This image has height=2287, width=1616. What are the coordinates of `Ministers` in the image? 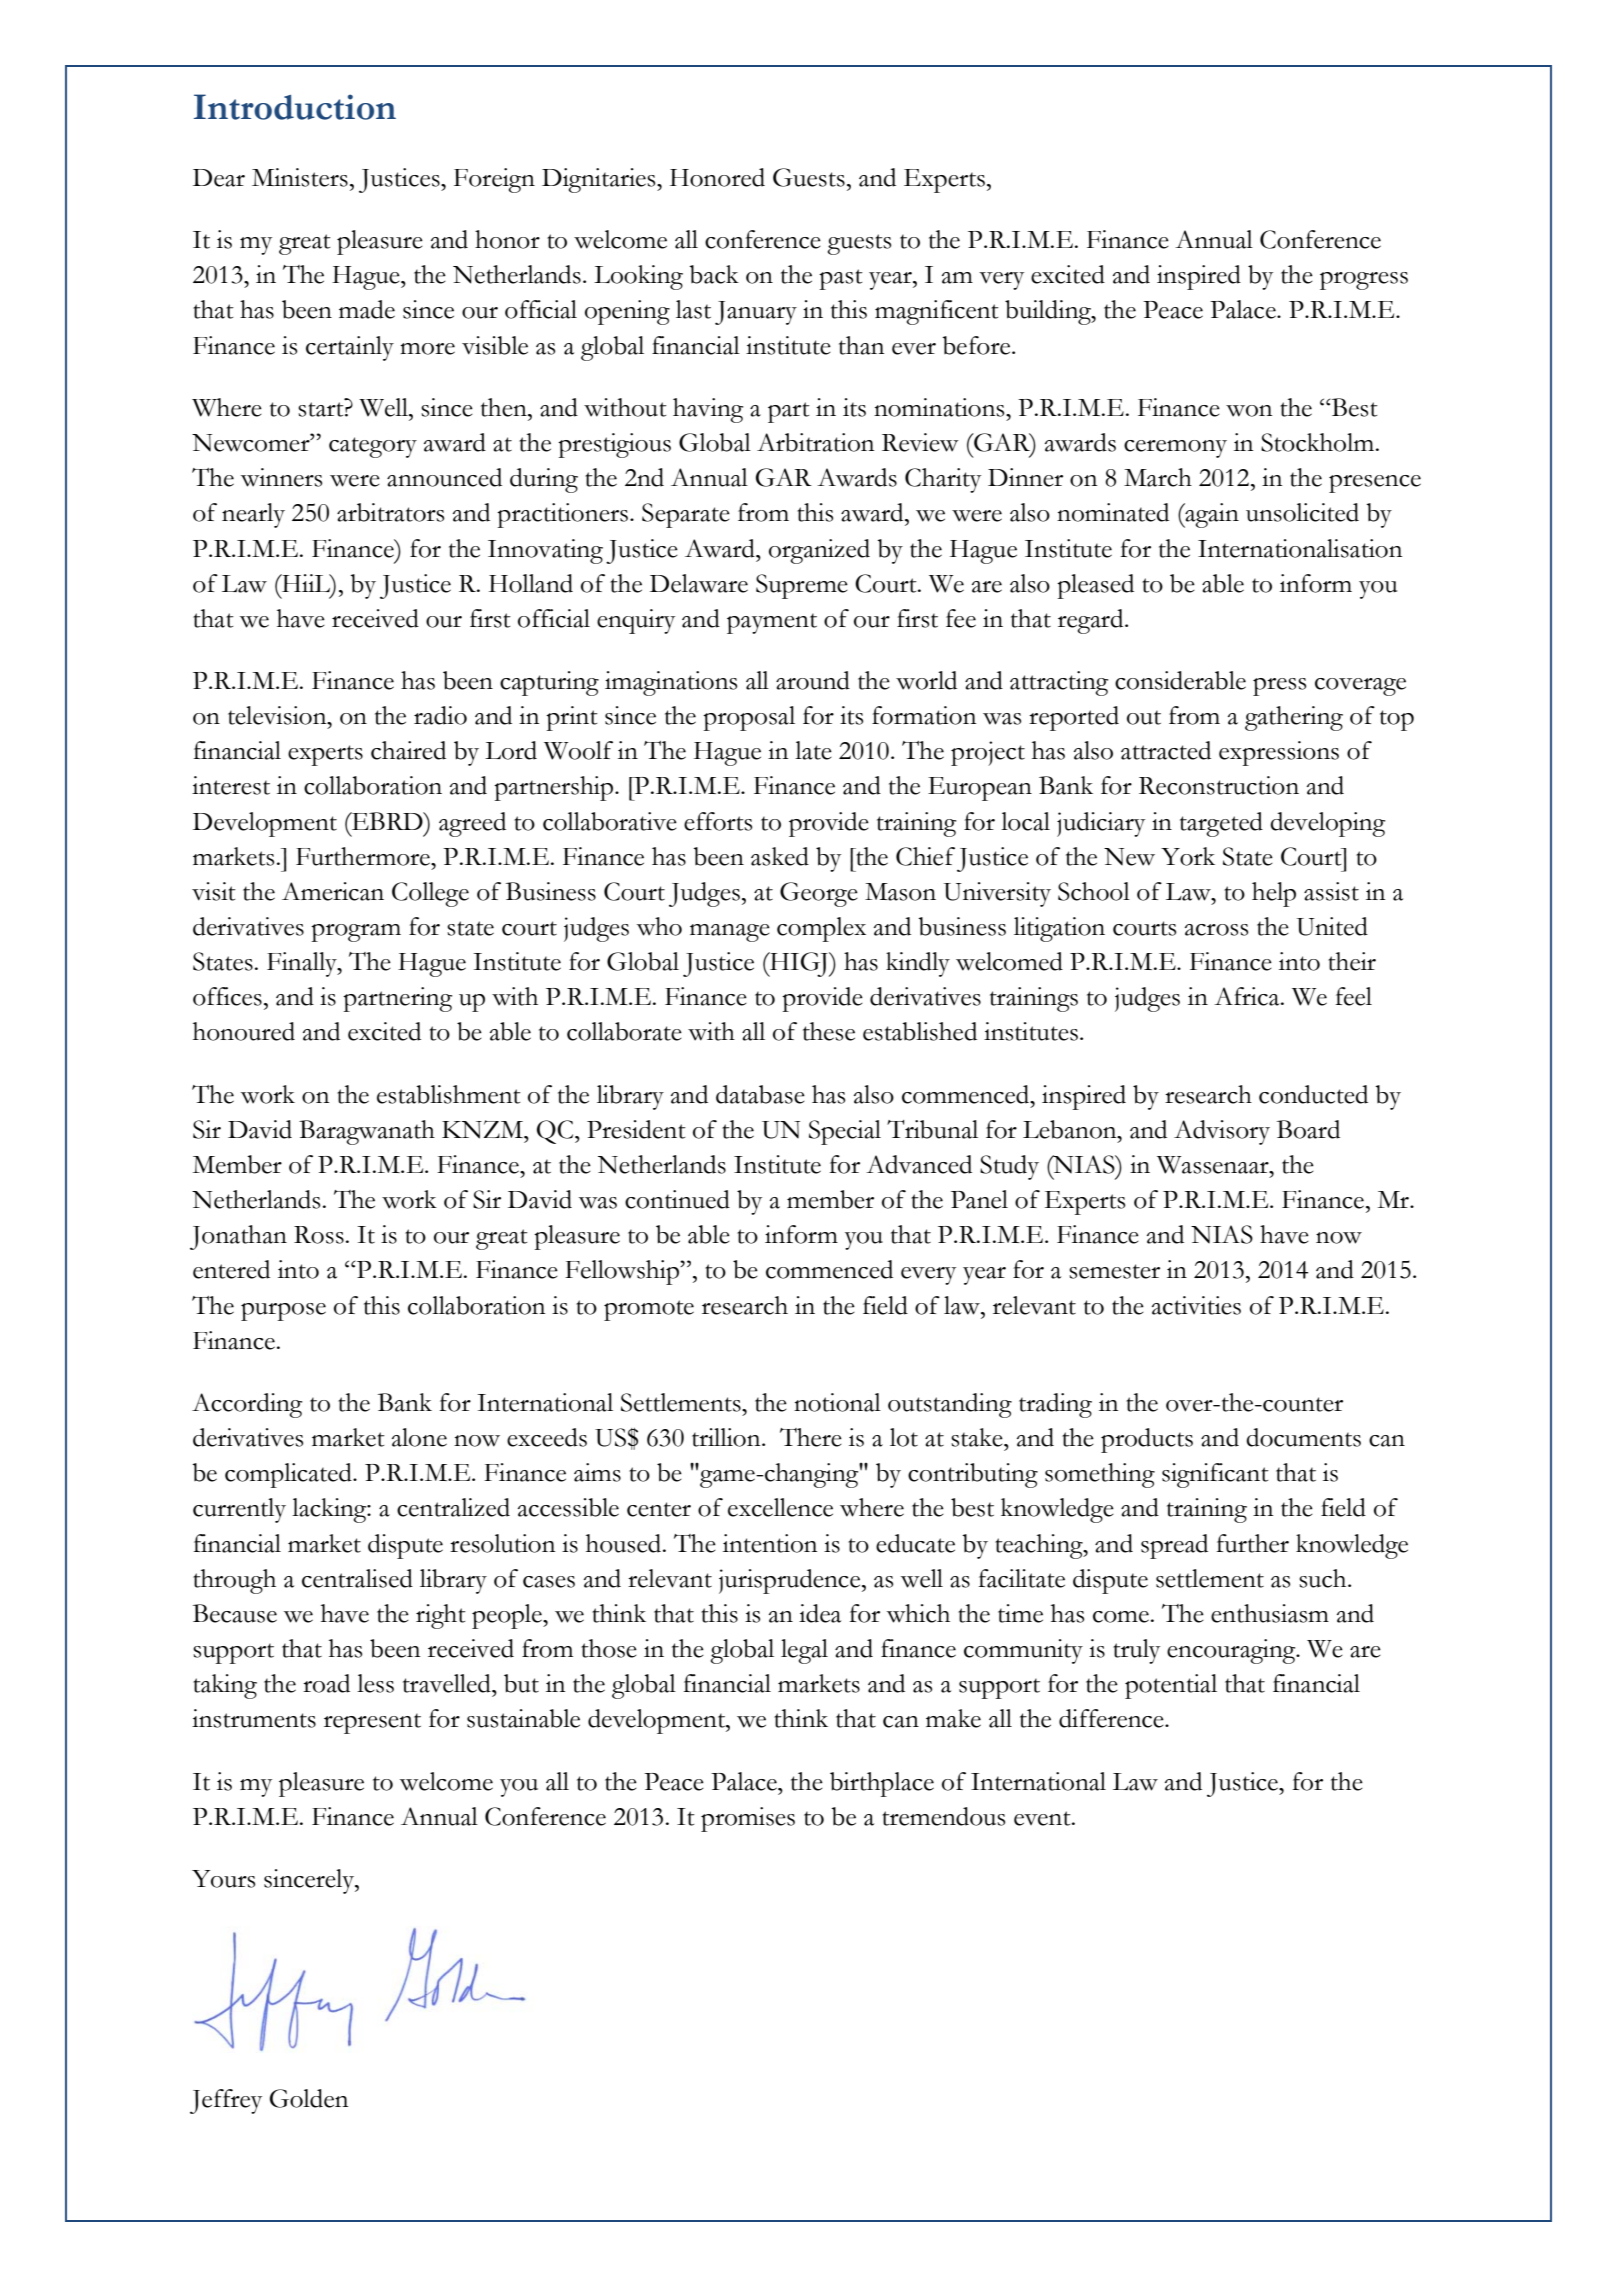 It's located at (300, 177).
